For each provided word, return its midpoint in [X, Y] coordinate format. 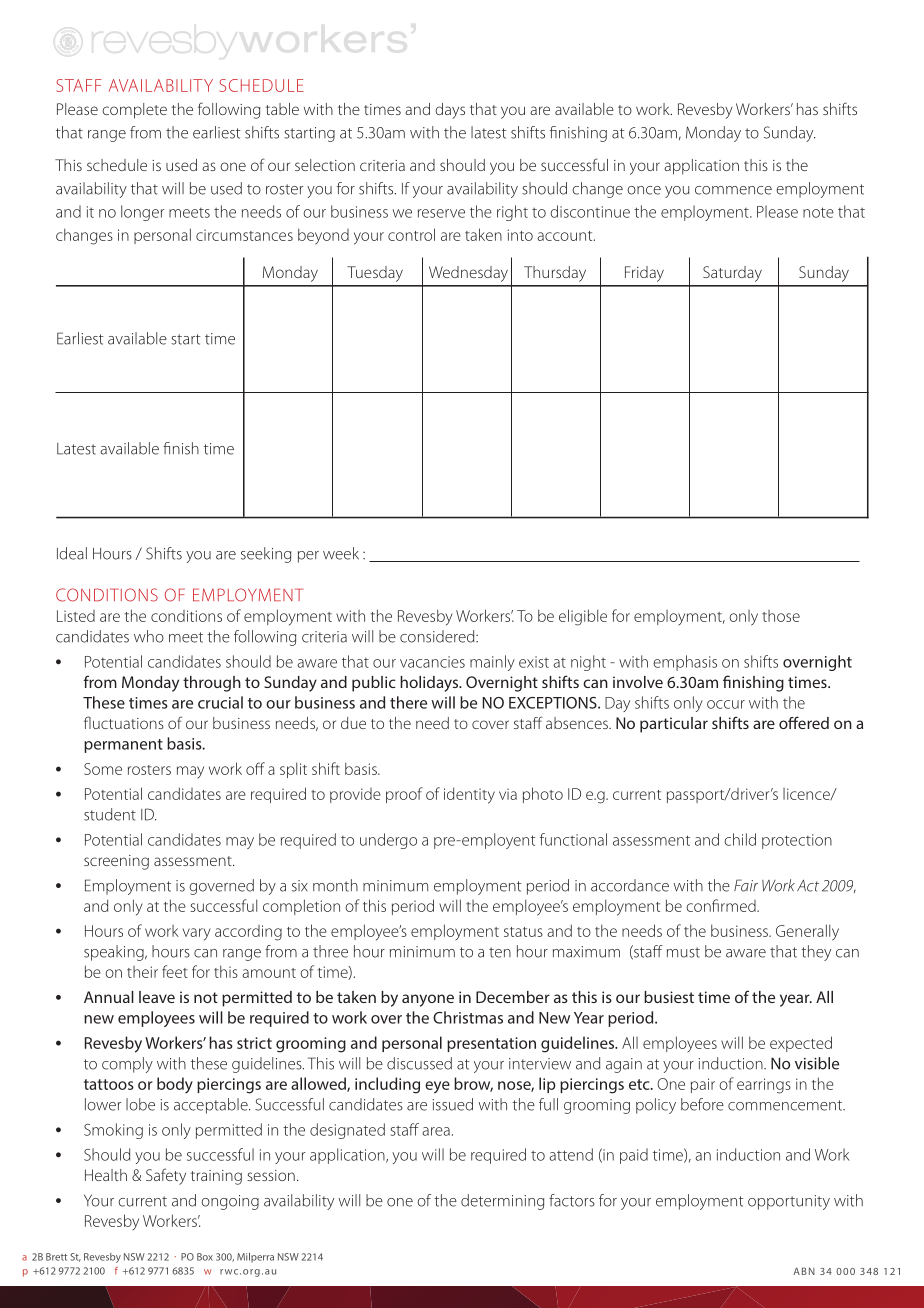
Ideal [72, 553]
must [683, 952]
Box [205, 1257]
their [142, 972]
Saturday [732, 274]
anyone [428, 1000]
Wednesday [468, 274]
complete [135, 111]
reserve [441, 213]
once [644, 190]
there [408, 702]
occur [726, 704]
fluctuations [124, 722]
